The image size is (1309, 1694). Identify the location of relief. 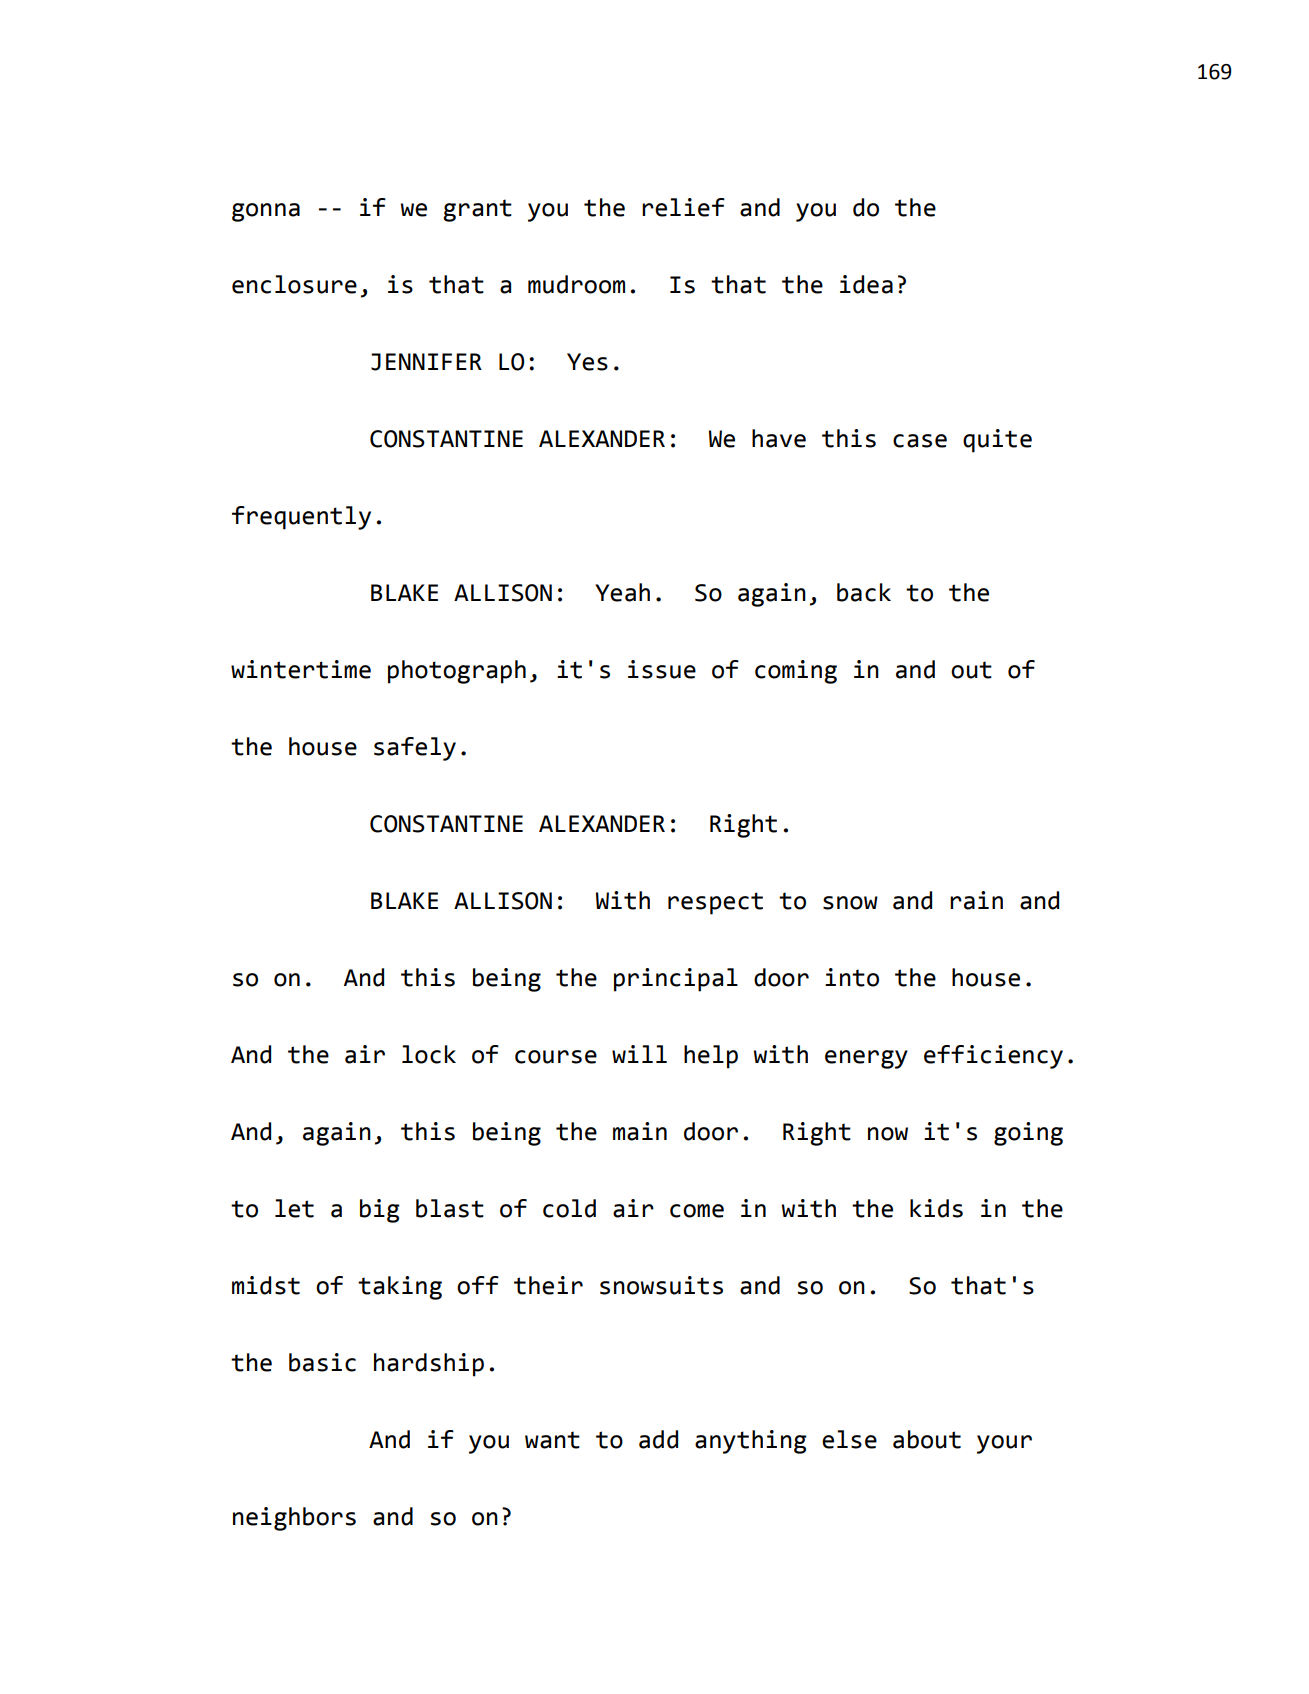
(683, 207).
